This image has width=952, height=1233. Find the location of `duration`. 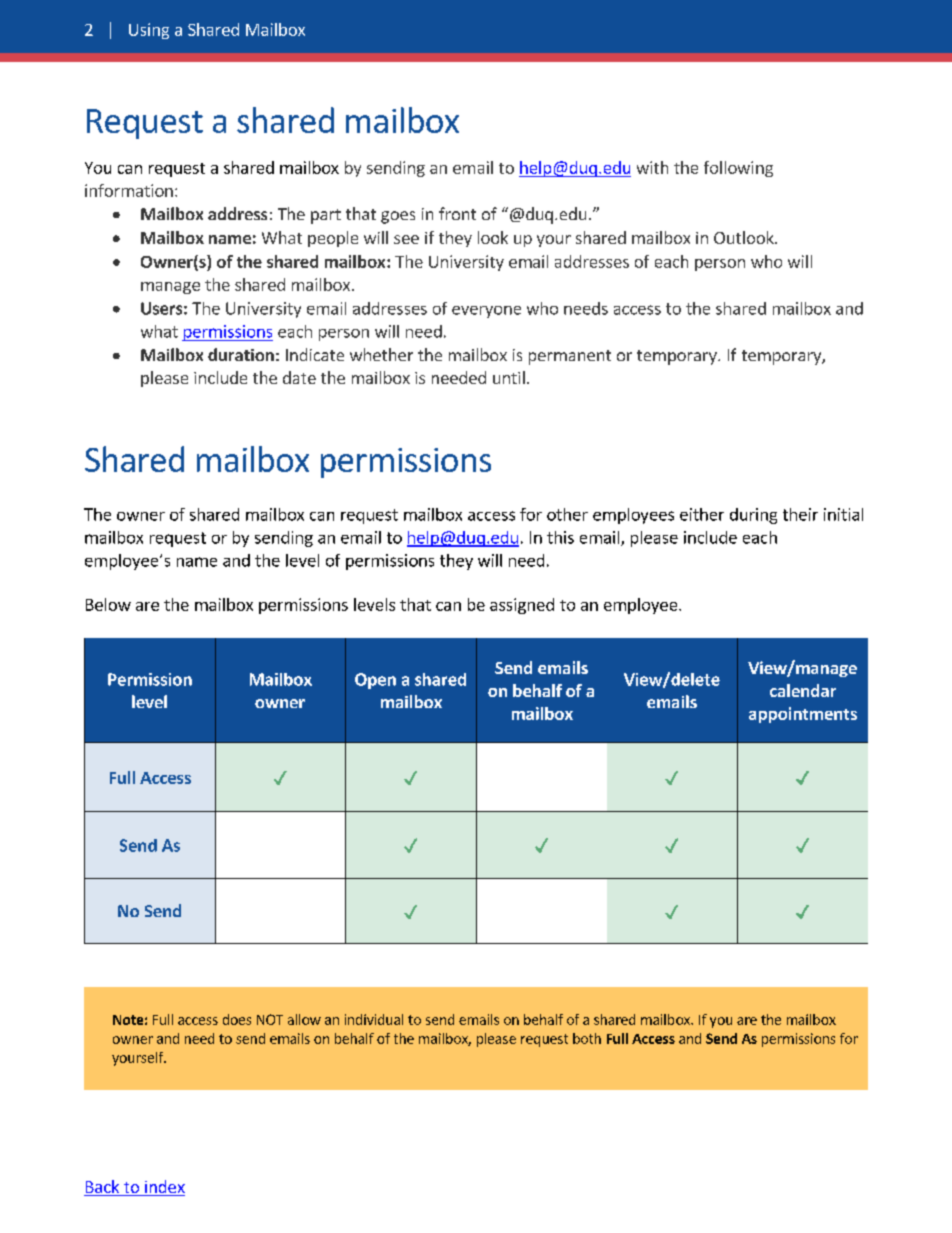

duration is located at coordinates (241, 354).
